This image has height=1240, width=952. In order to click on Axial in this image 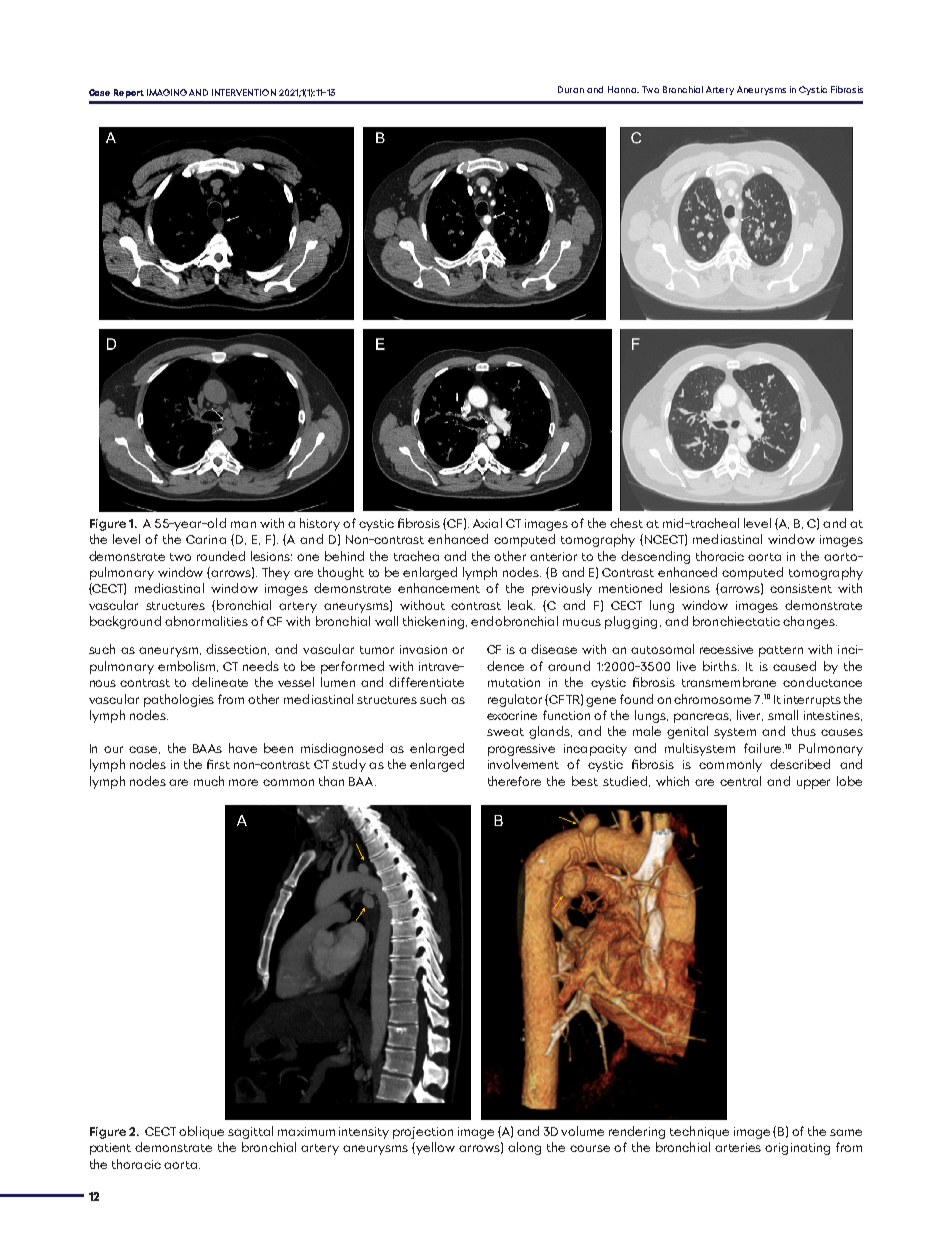, I will do `click(487, 523)`.
